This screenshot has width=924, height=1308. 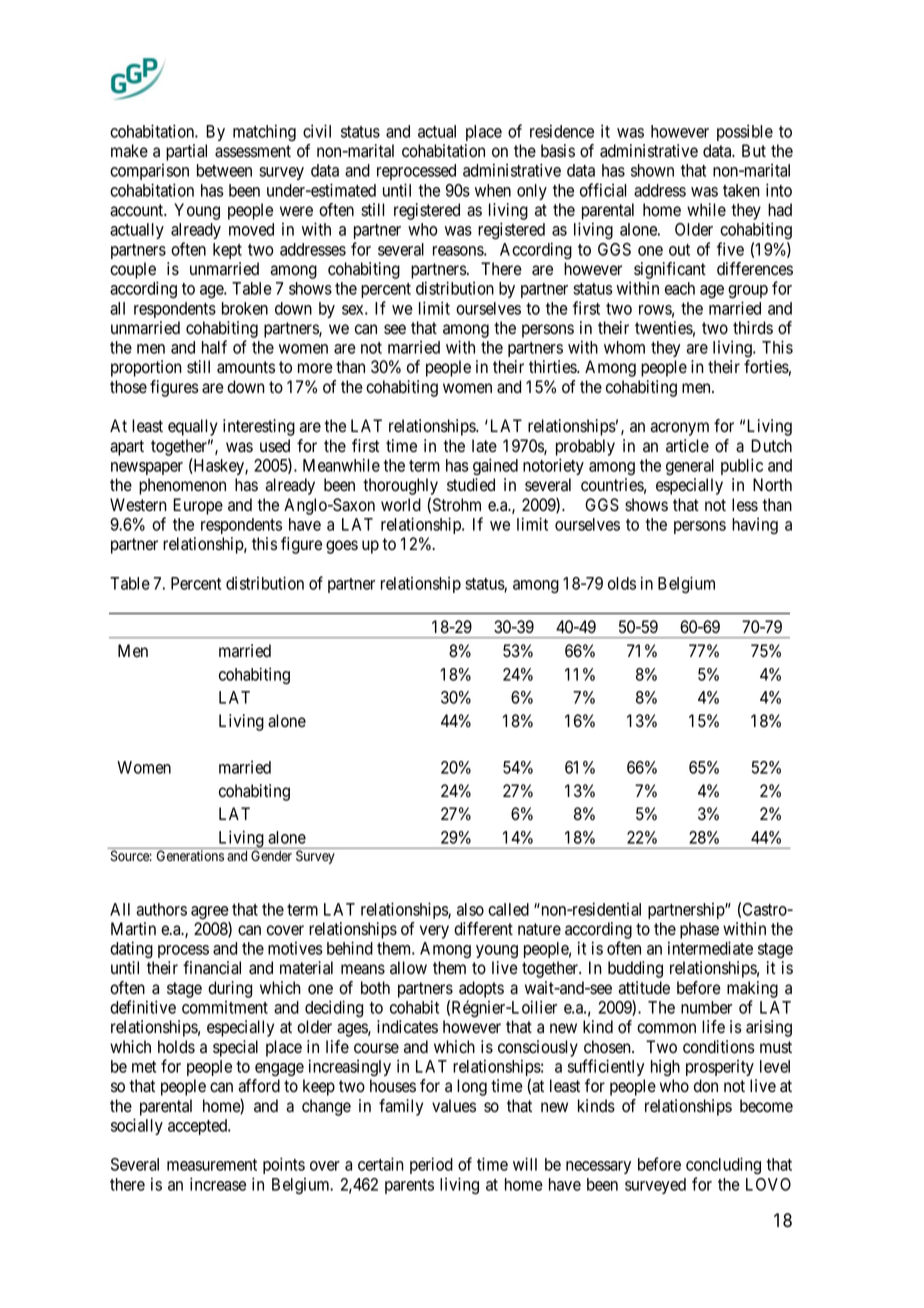 I want to click on goes, so click(x=342, y=547).
